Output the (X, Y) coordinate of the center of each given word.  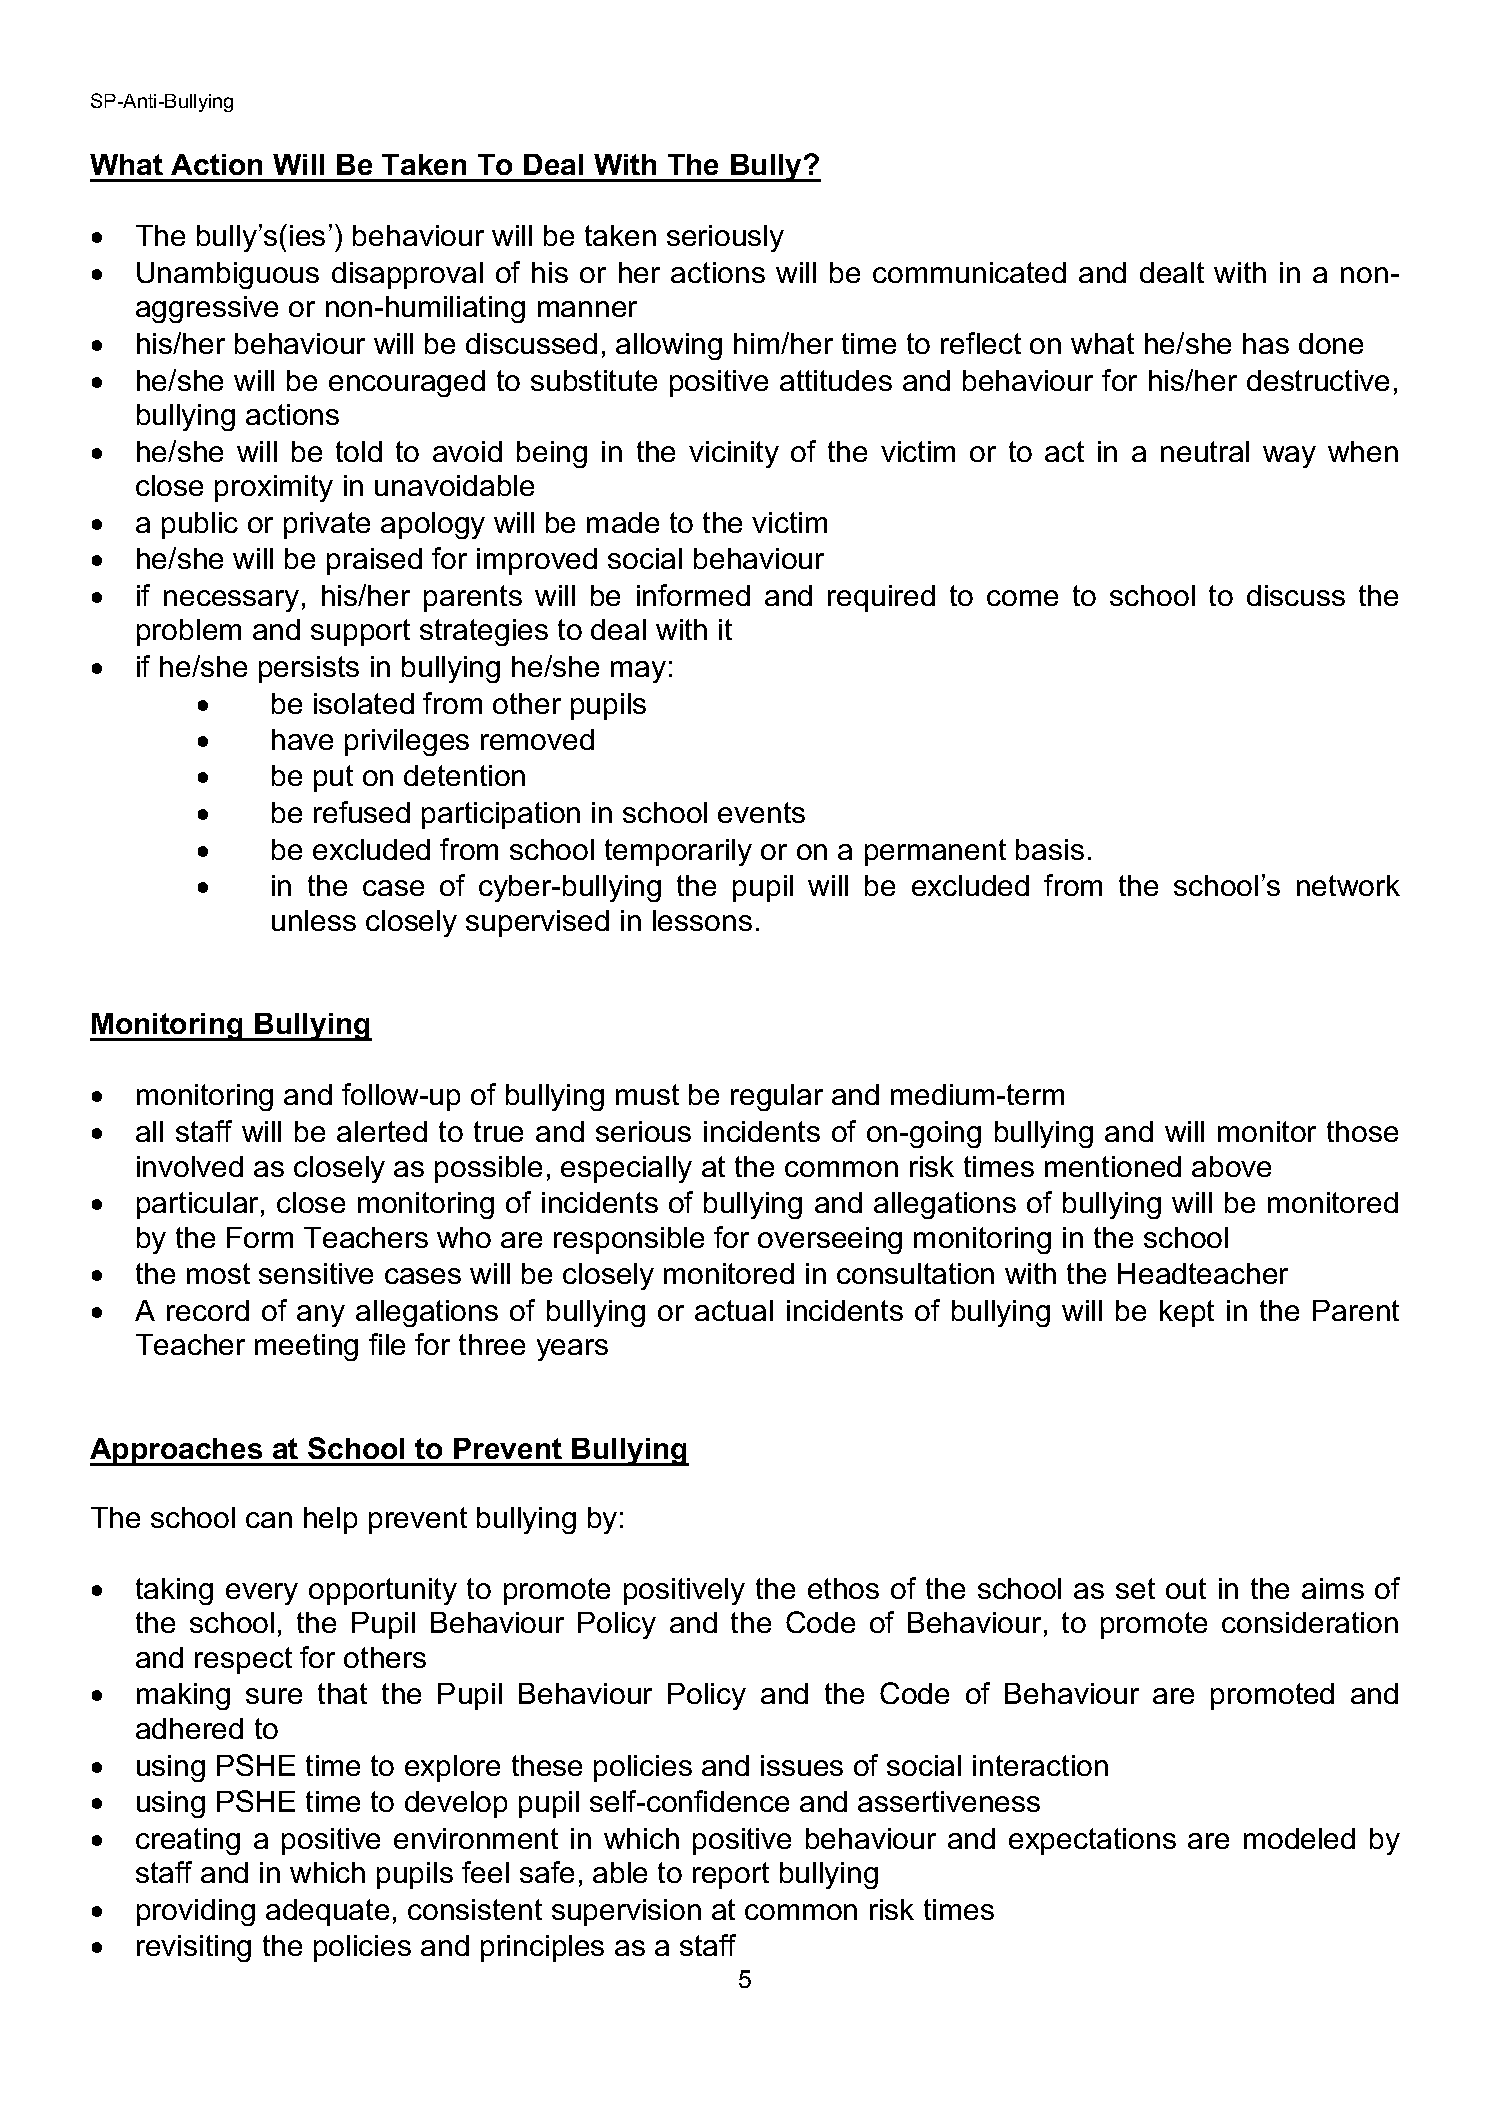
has (1266, 343)
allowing (669, 346)
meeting (306, 1347)
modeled (1299, 1838)
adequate (327, 1912)
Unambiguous (228, 275)
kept (1187, 1313)
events (761, 812)
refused (362, 812)
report (731, 1875)
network (1348, 885)
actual (734, 1310)
